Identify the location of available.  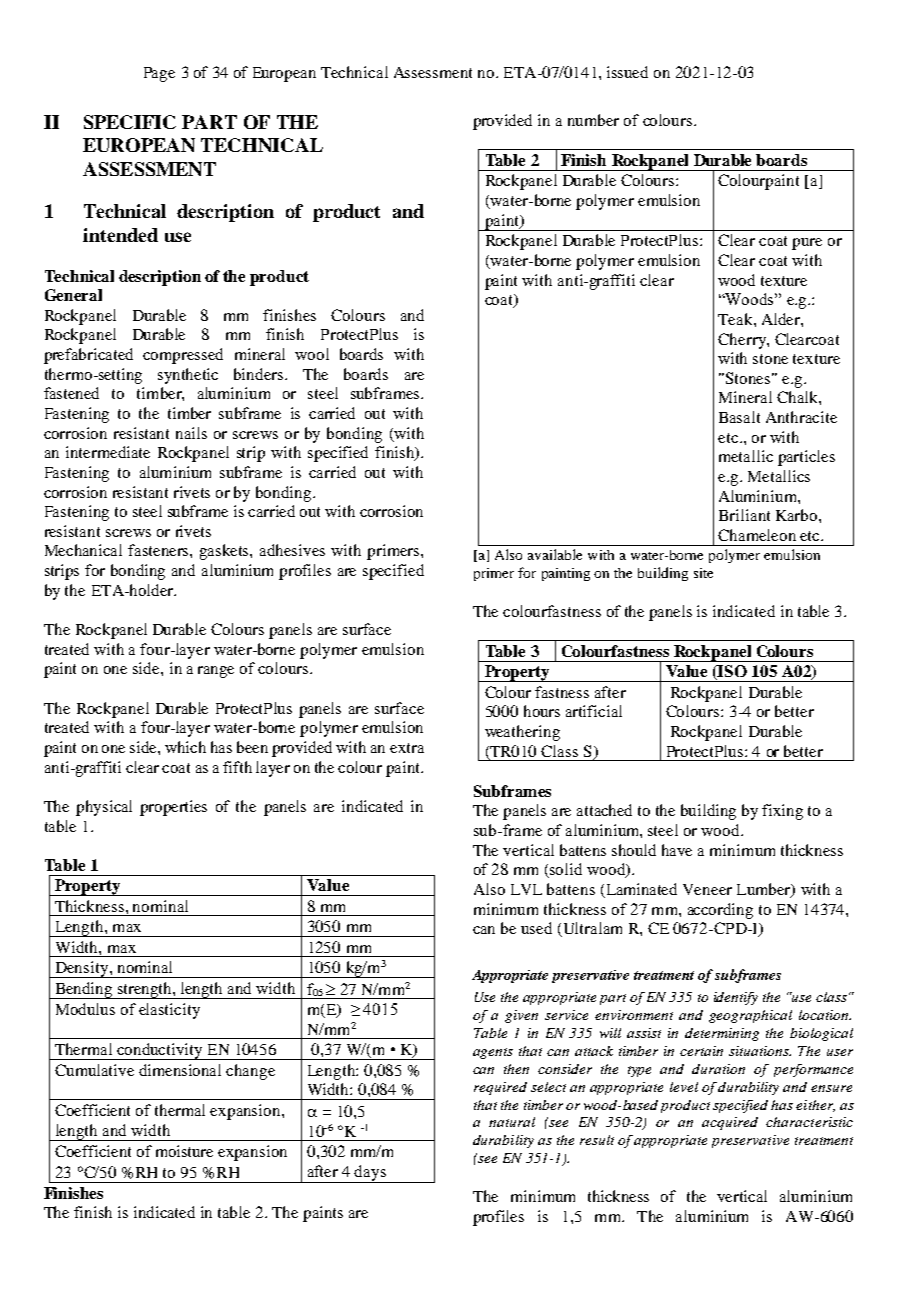
(555, 554).
